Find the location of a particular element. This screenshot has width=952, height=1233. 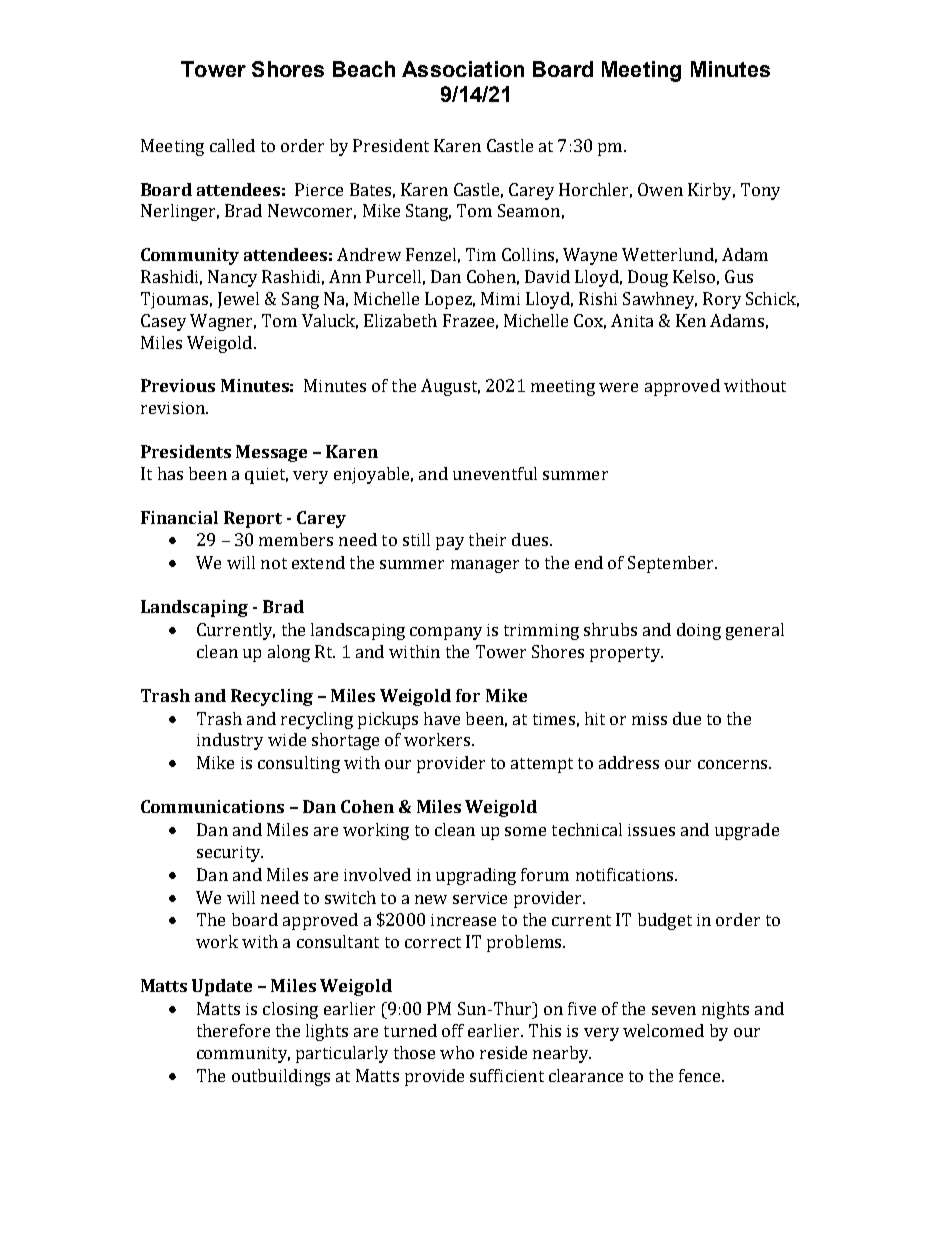

manager is located at coordinates (485, 566).
